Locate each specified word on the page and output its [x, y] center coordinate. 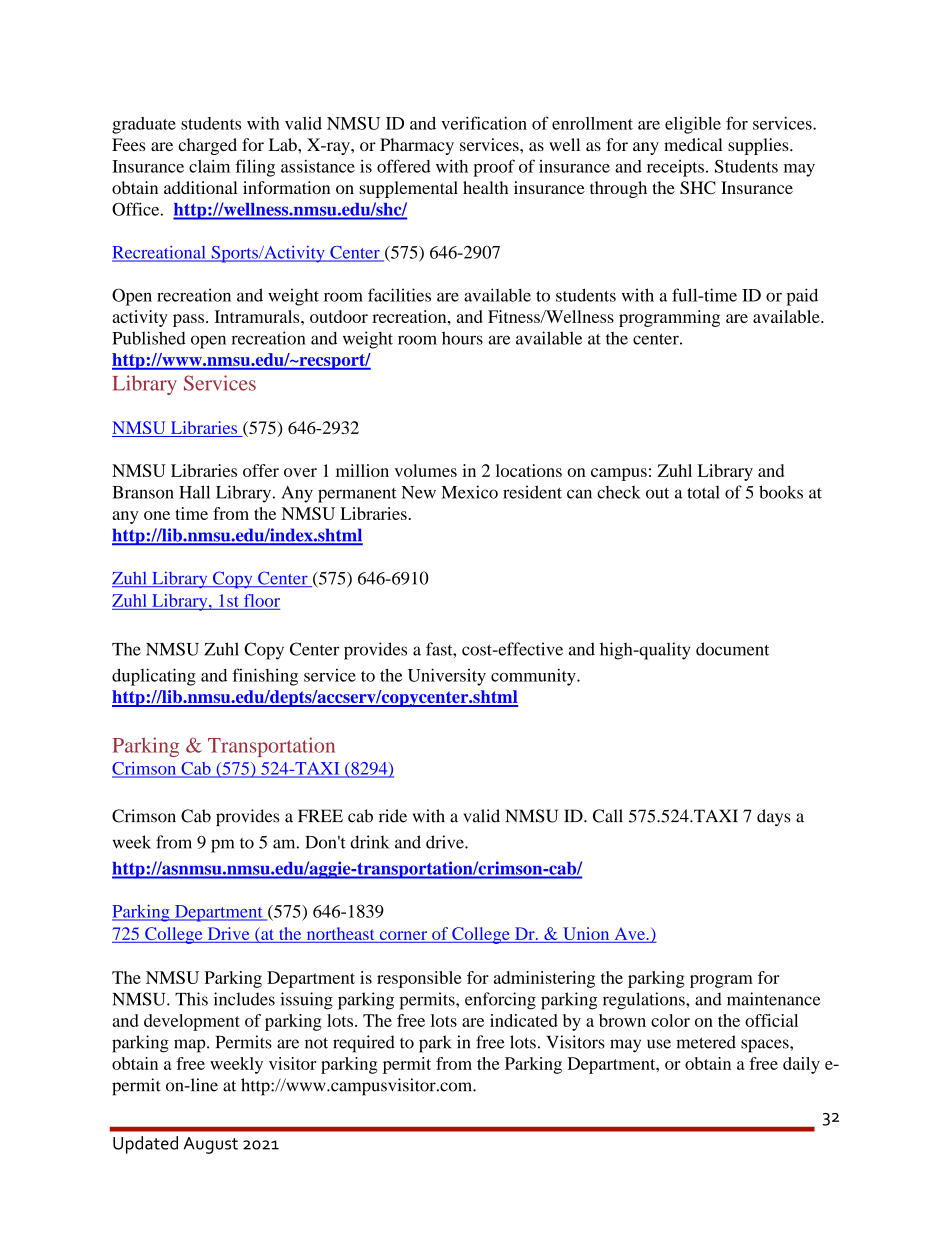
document [732, 649]
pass [188, 320]
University [447, 677]
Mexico [469, 492]
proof [494, 168]
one [157, 515]
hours [462, 338]
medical [693, 144]
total [703, 492]
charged [207, 146]
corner [403, 935]
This [191, 999]
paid [802, 297]
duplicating [154, 677]
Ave [629, 935]
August [210, 1145]
